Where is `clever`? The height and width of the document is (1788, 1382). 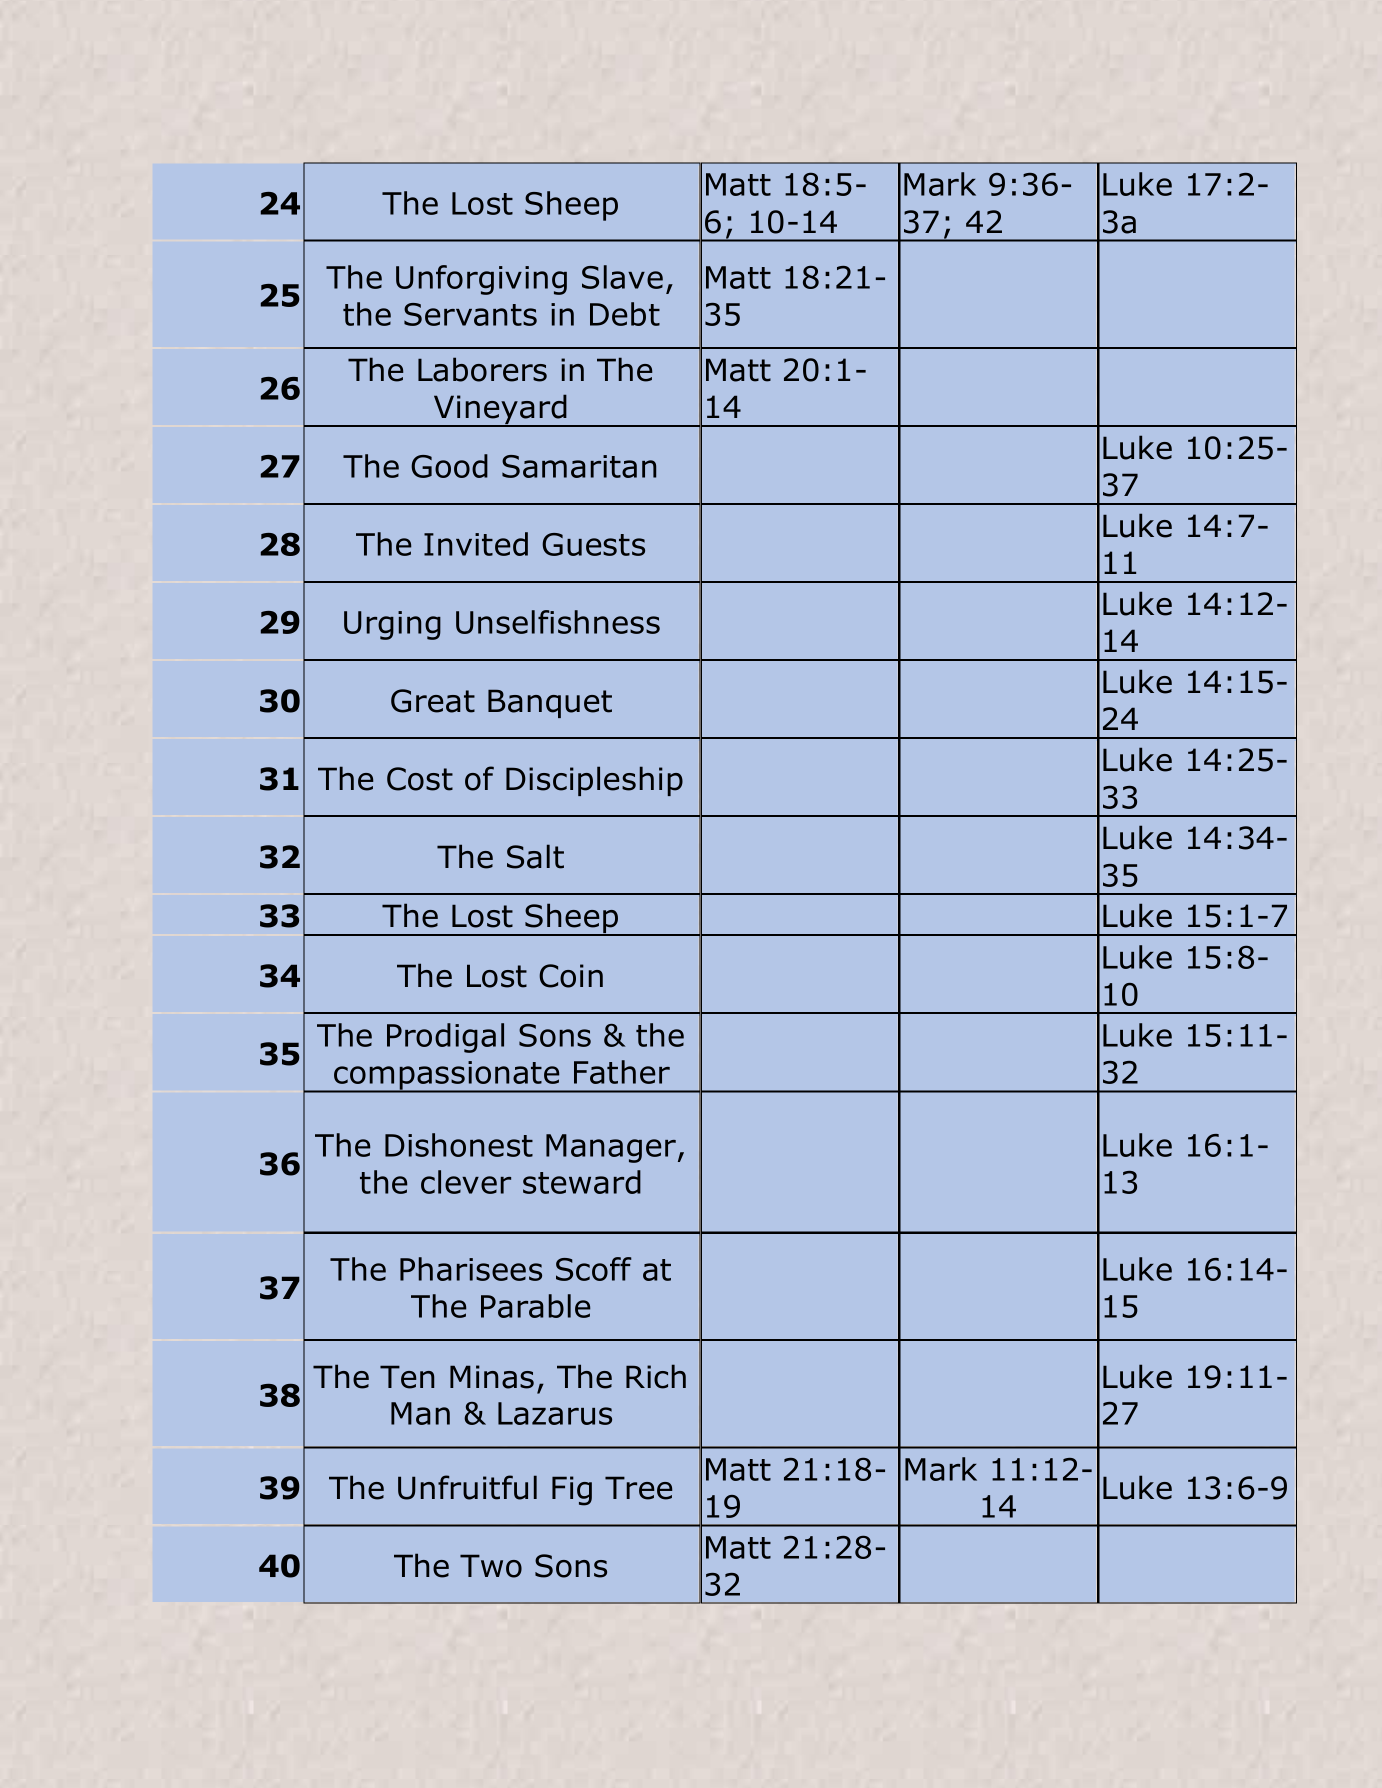 clever is located at coordinates (466, 1182).
